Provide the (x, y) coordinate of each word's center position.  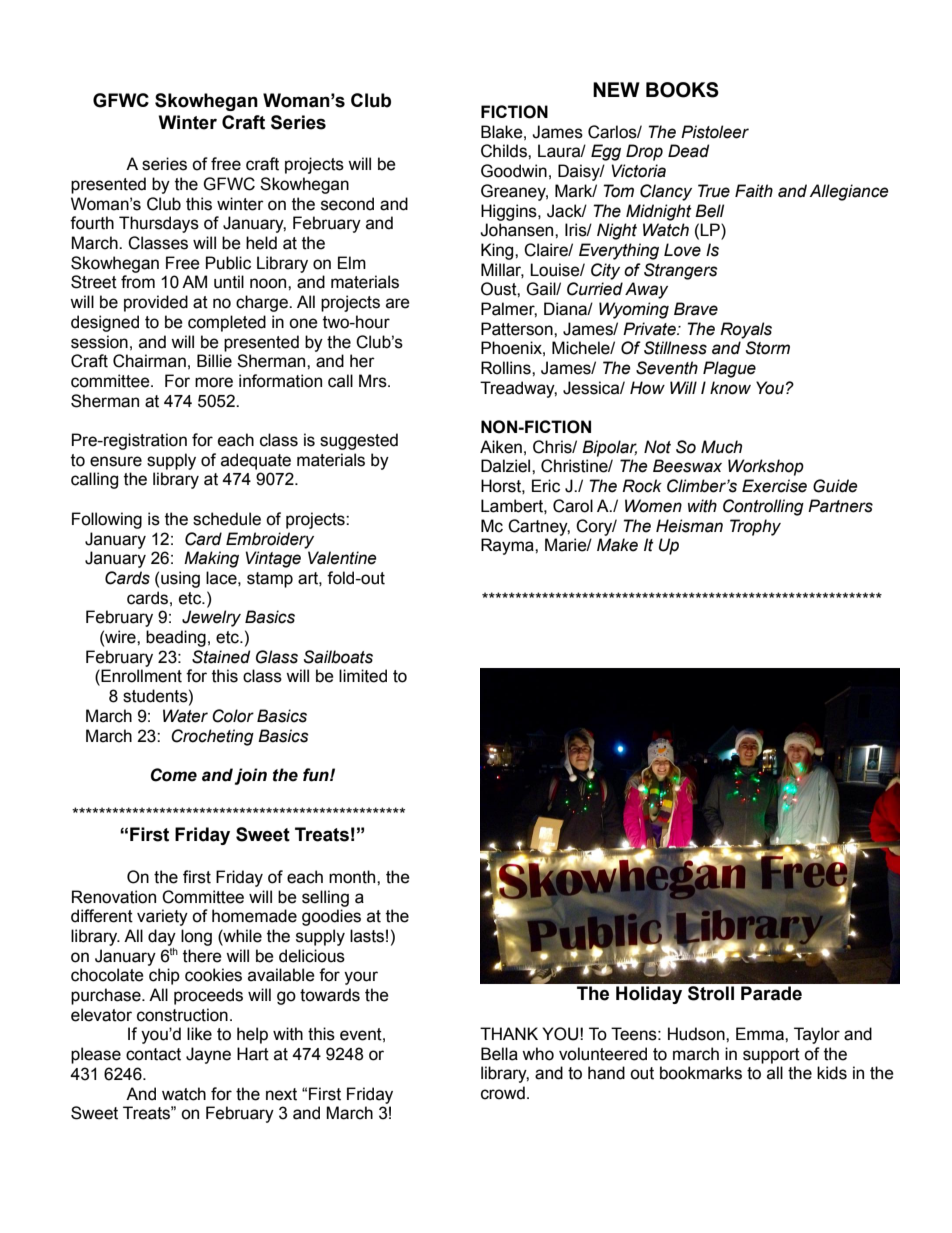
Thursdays (159, 224)
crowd (503, 1093)
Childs (505, 151)
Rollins (507, 368)
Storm (768, 348)
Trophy (755, 527)
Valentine (342, 558)
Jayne (208, 1055)
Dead (688, 151)
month (353, 877)
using (180, 579)
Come (174, 775)
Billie (214, 361)
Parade (771, 993)
